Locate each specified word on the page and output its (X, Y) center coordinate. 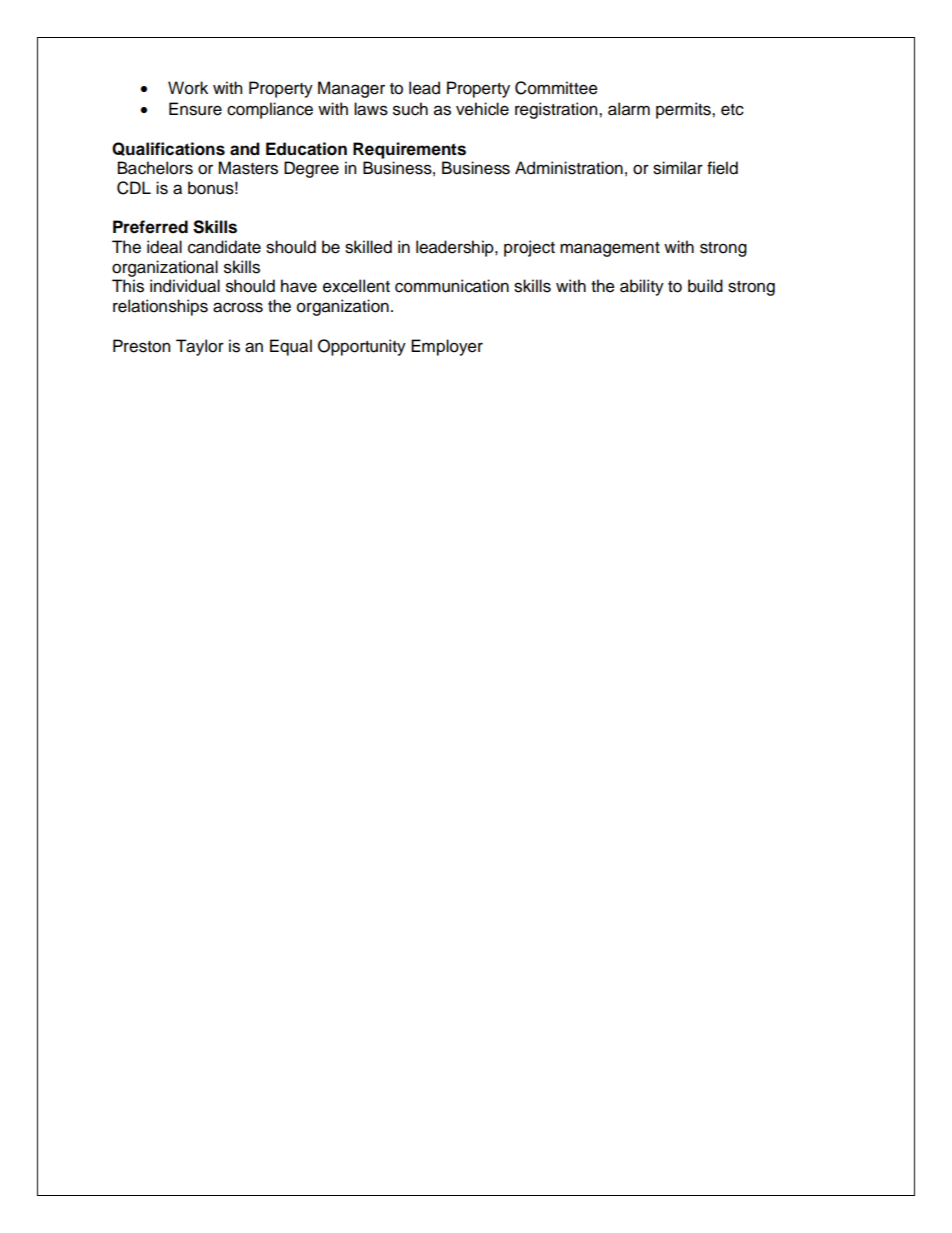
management (610, 249)
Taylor (200, 347)
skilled (368, 247)
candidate (224, 247)
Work (188, 88)
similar (678, 168)
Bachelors (155, 168)
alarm (629, 109)
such (410, 109)
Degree (311, 169)
